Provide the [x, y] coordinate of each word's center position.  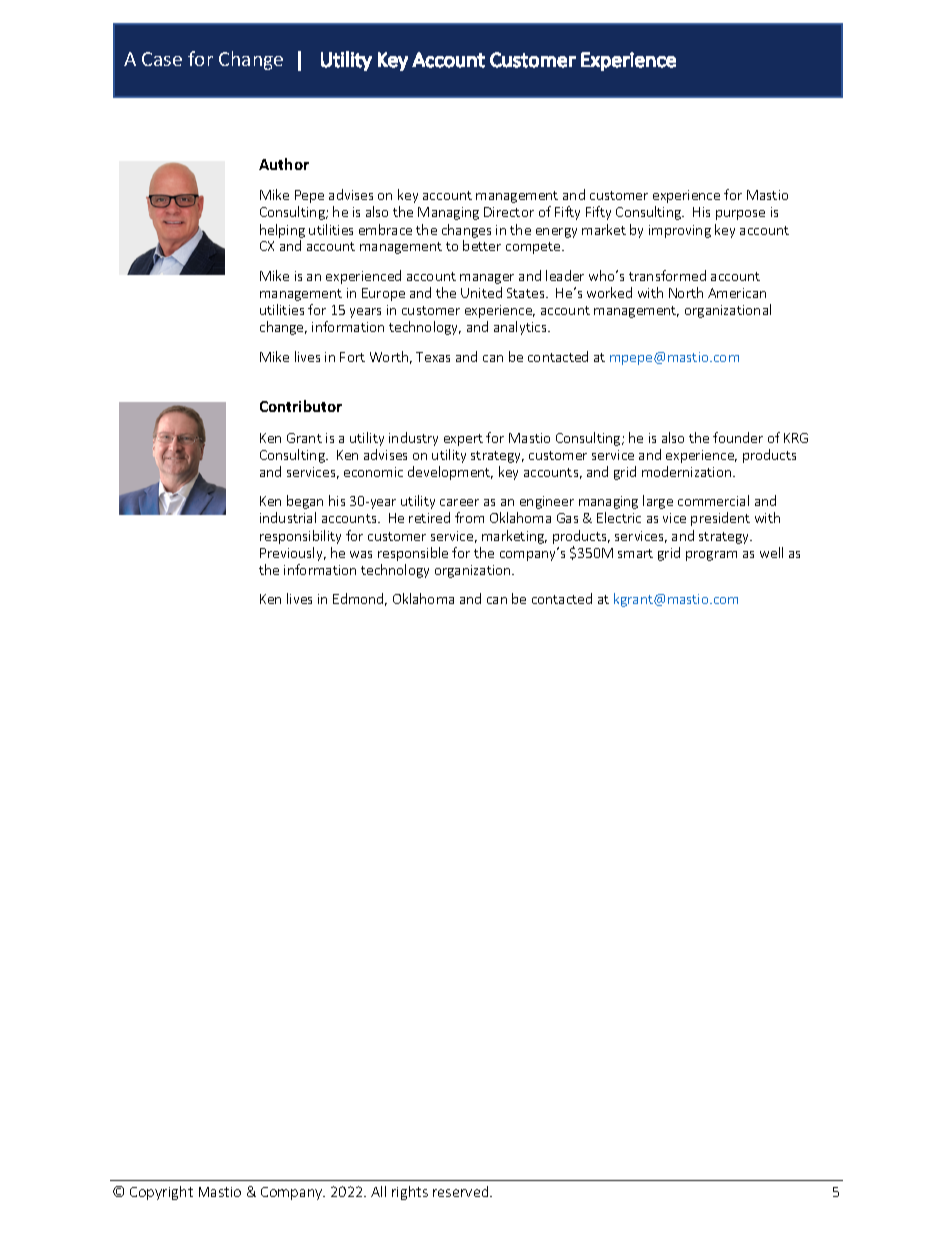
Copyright [161, 1193]
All [378, 1191]
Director [509, 212]
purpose [740, 215]
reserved [462, 1191]
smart [635, 553]
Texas [433, 357]
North [686, 292]
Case [162, 59]
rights [410, 1193]
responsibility [300, 537]
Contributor [301, 406]
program [711, 556]
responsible [413, 554]
